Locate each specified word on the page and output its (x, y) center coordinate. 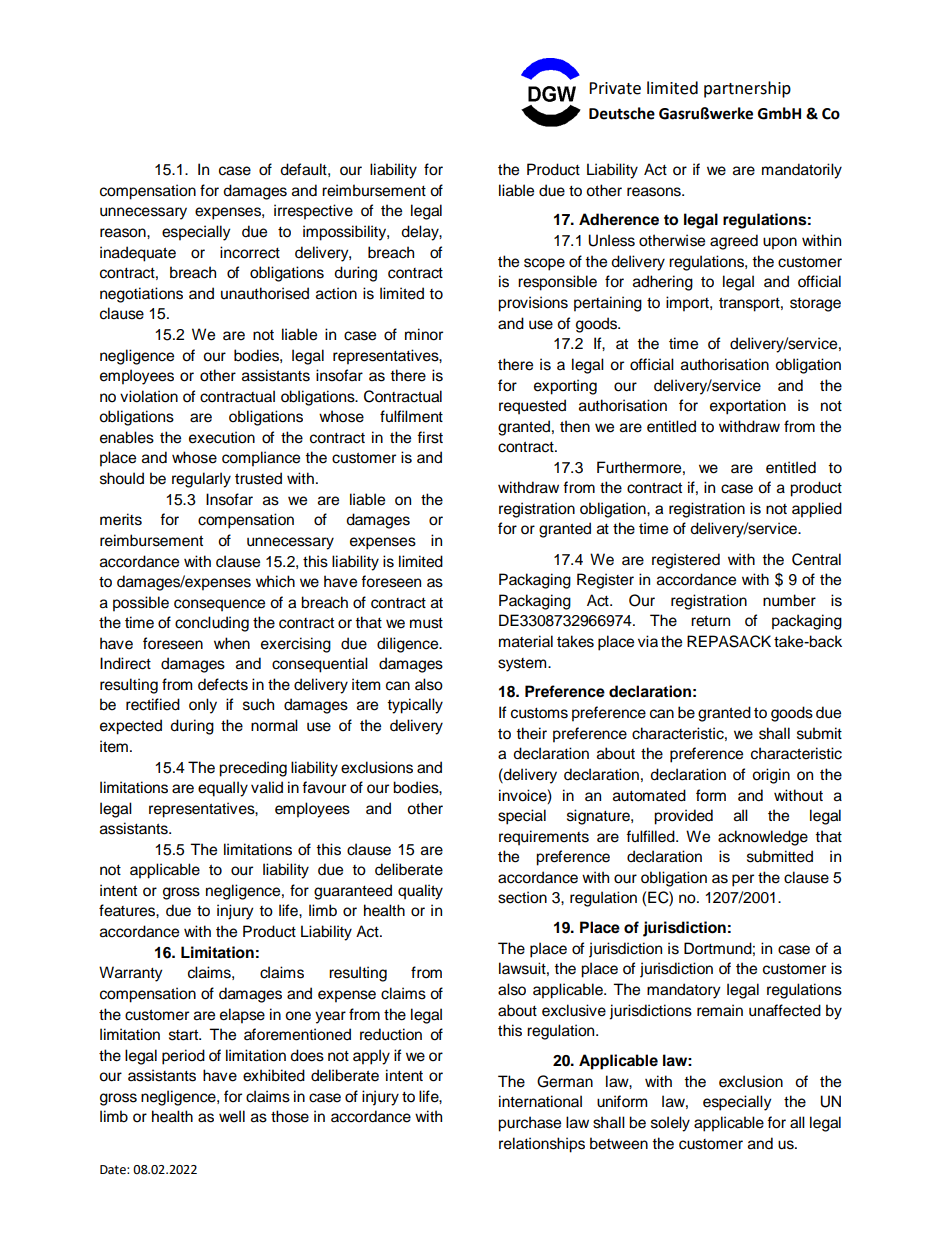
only (203, 706)
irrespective (313, 212)
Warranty (131, 974)
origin (771, 776)
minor (424, 334)
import (688, 304)
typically (415, 706)
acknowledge (763, 838)
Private (615, 88)
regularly (201, 480)
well (232, 1116)
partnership (747, 89)
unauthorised (265, 293)
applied (817, 510)
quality (420, 892)
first (430, 437)
